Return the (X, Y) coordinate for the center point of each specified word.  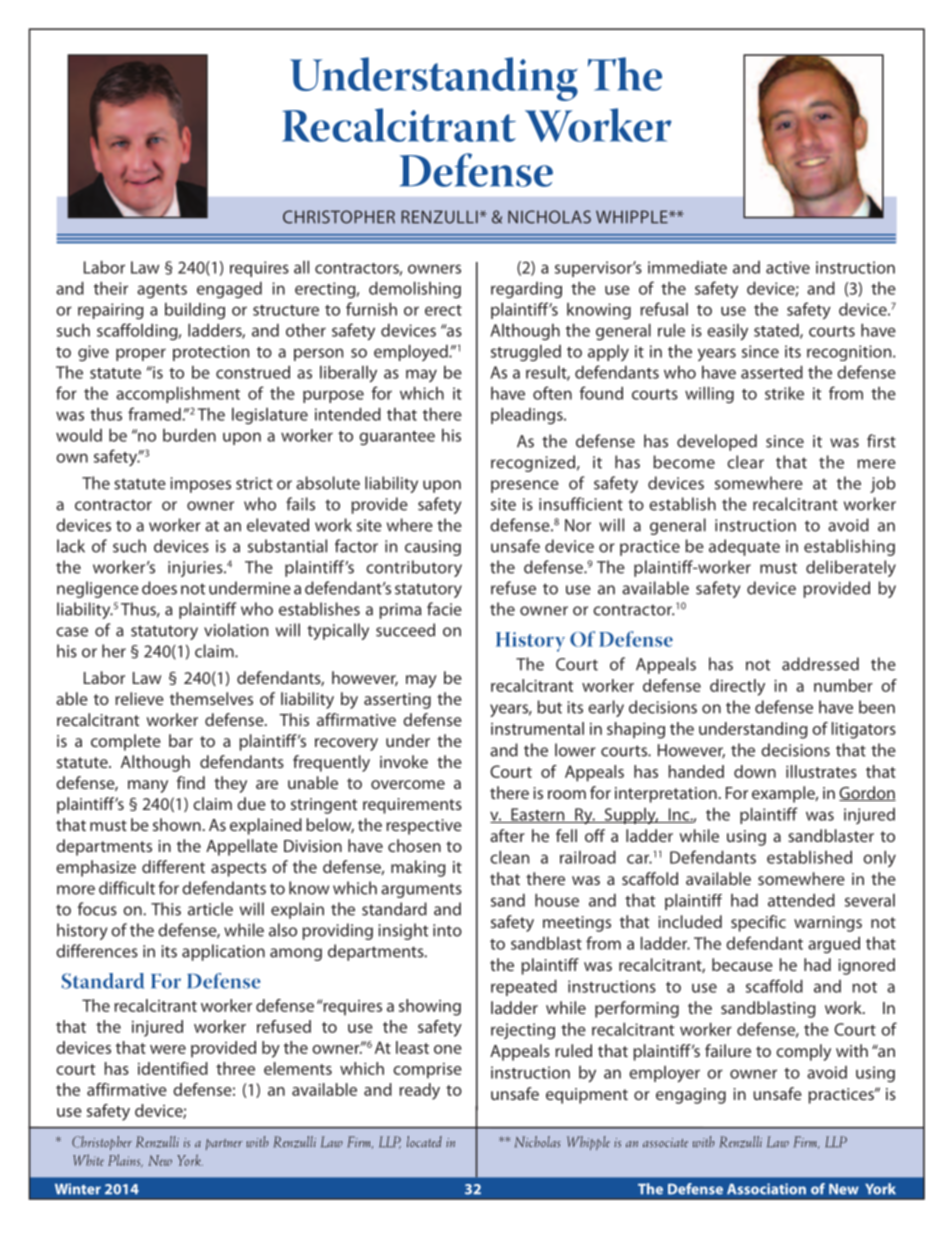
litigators (864, 730)
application (223, 952)
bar (181, 740)
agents (162, 291)
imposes (200, 485)
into (447, 930)
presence (525, 486)
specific (758, 923)
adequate (744, 547)
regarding (526, 290)
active (788, 267)
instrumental (537, 728)
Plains (125, 1161)
